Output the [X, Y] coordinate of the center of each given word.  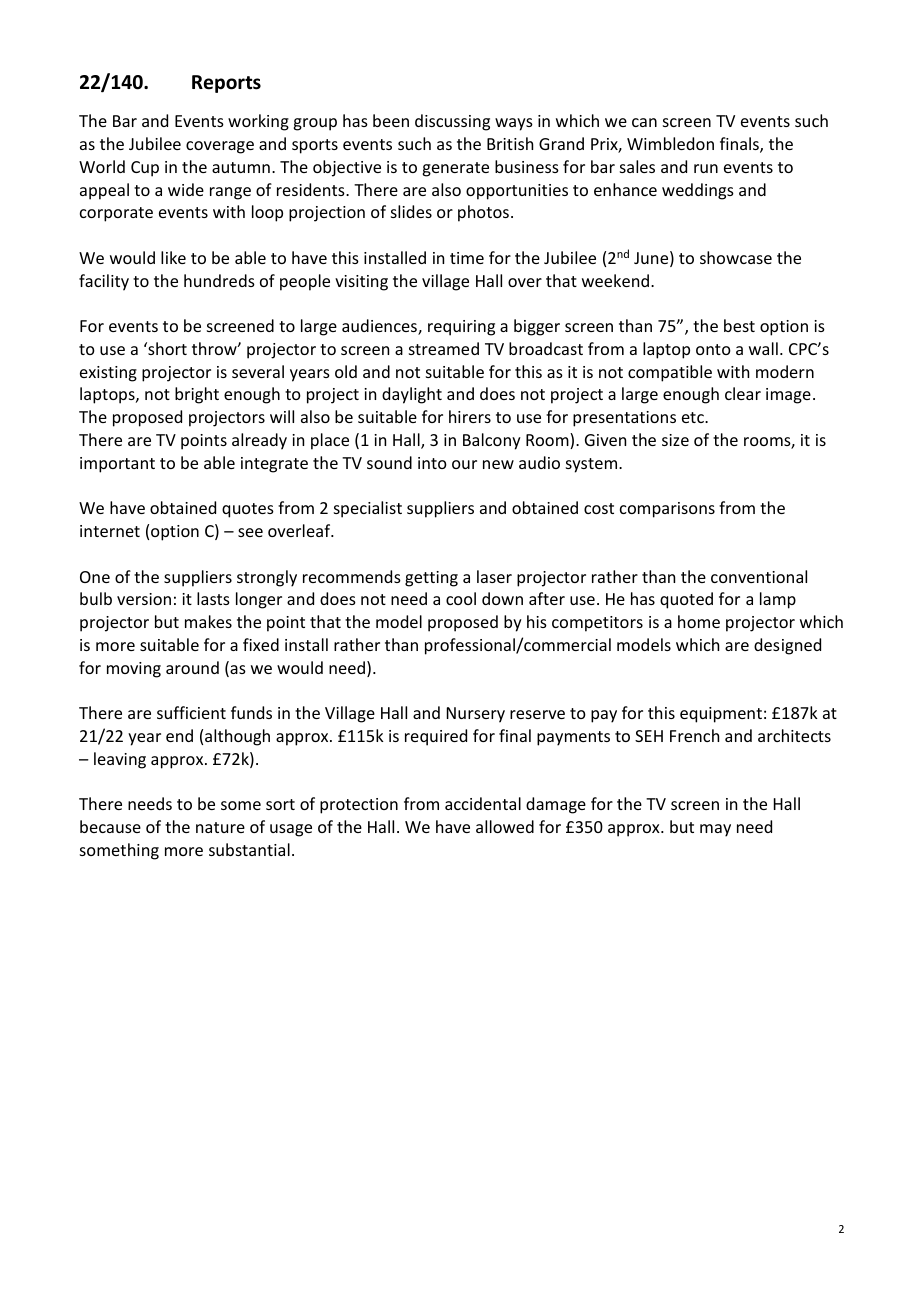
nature [220, 827]
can [644, 122]
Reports [226, 84]
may [715, 830]
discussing [452, 122]
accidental [483, 803]
